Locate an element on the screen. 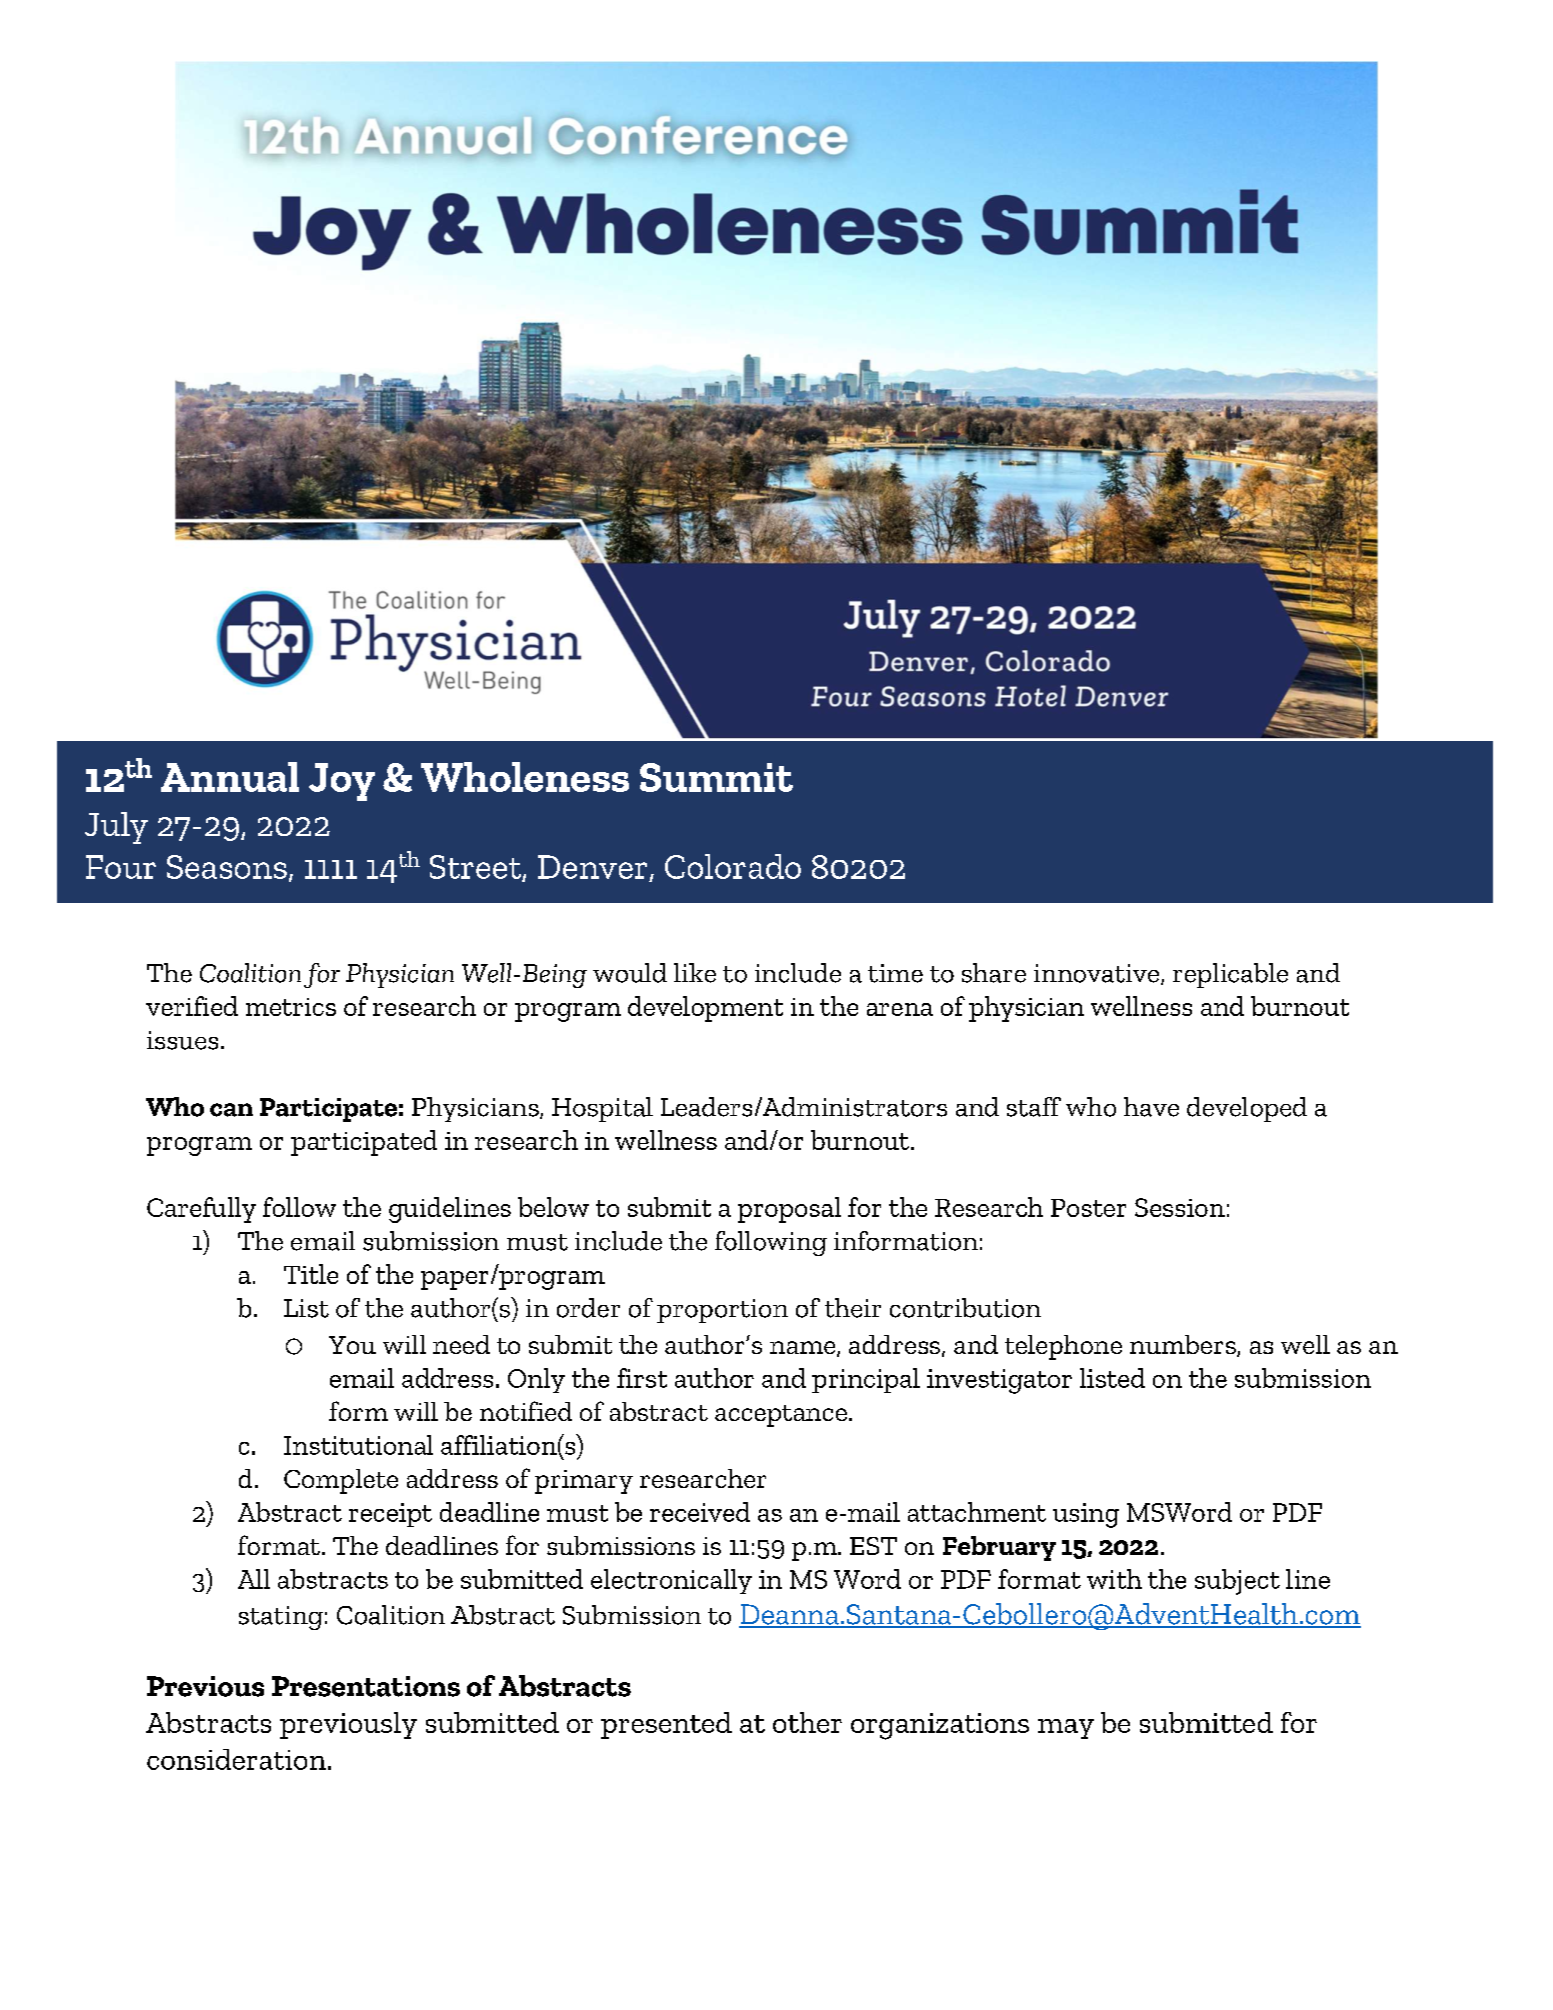  Annual is located at coordinates (230, 777).
